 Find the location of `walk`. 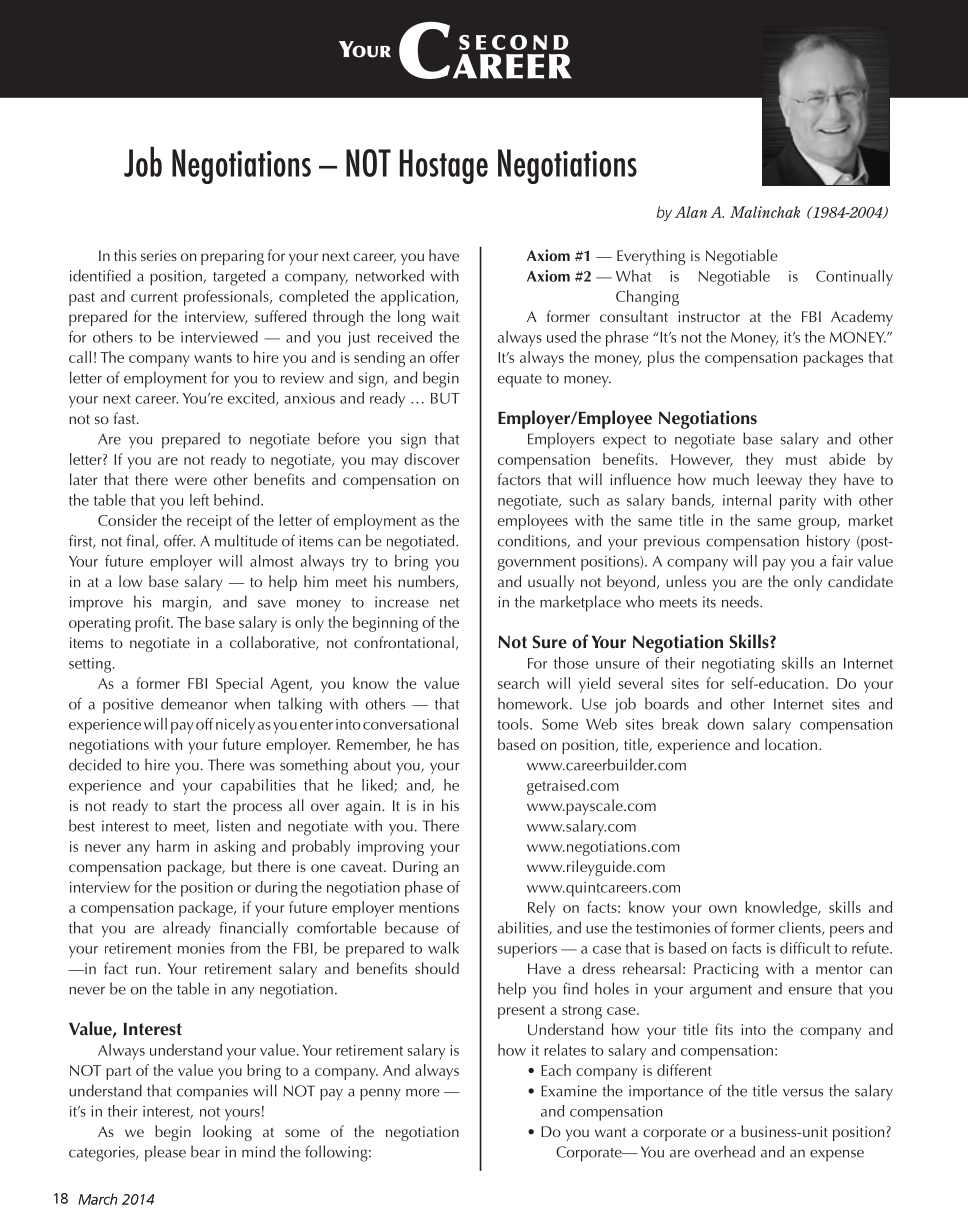

walk is located at coordinates (443, 948).
